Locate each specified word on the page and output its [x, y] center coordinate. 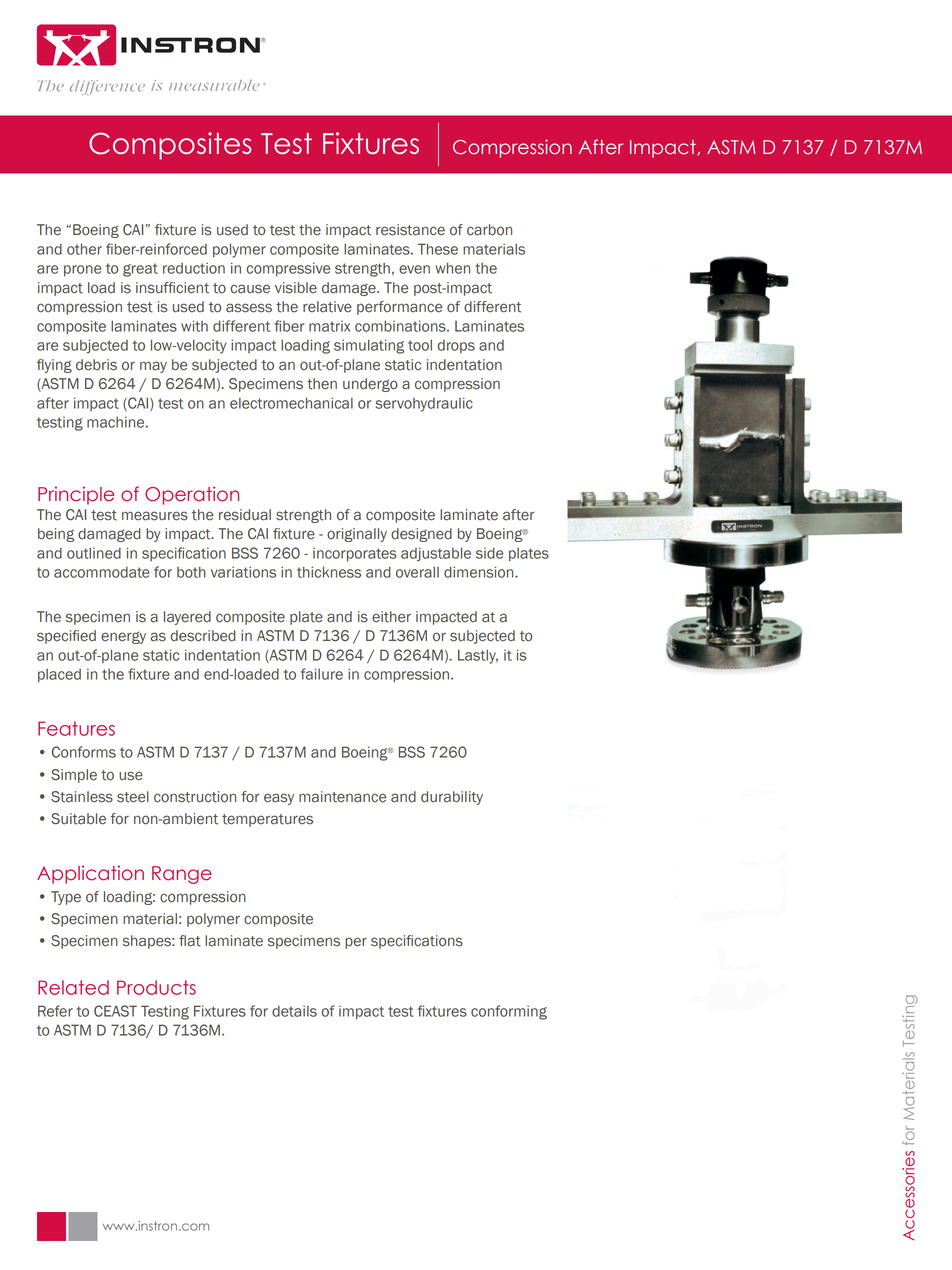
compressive [288, 269]
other [84, 249]
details [294, 1011]
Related [73, 987]
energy [123, 637]
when [452, 268]
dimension [480, 572]
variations [243, 572]
